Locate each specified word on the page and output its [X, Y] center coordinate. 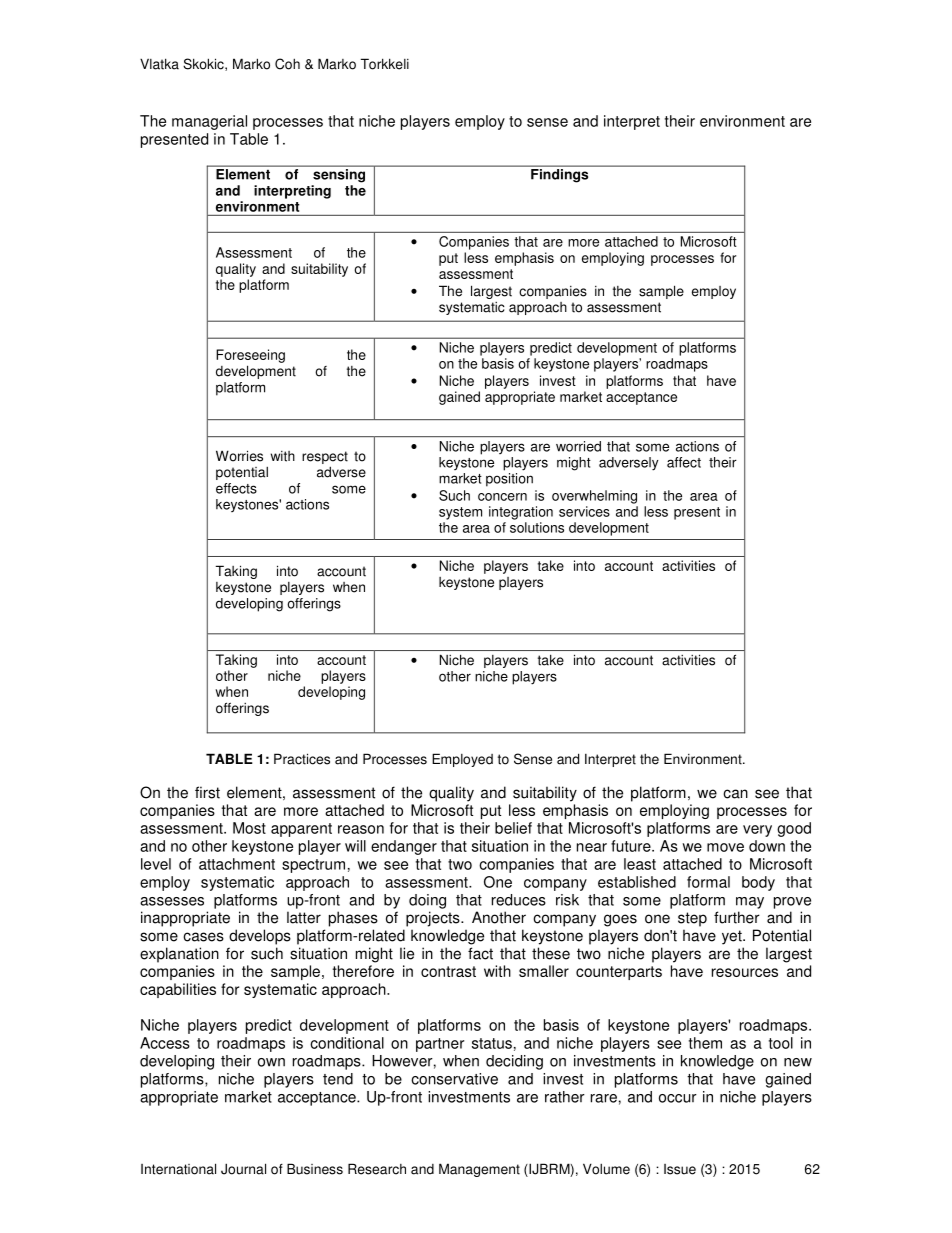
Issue [680, 1169]
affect [684, 462]
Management [479, 1170]
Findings [559, 175]
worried [578, 446]
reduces [519, 900]
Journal [243, 1169]
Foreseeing [250, 356]
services [584, 511]
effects [236, 488]
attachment [237, 864]
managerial [209, 122]
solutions [537, 527]
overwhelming [594, 497]
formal [708, 882]
